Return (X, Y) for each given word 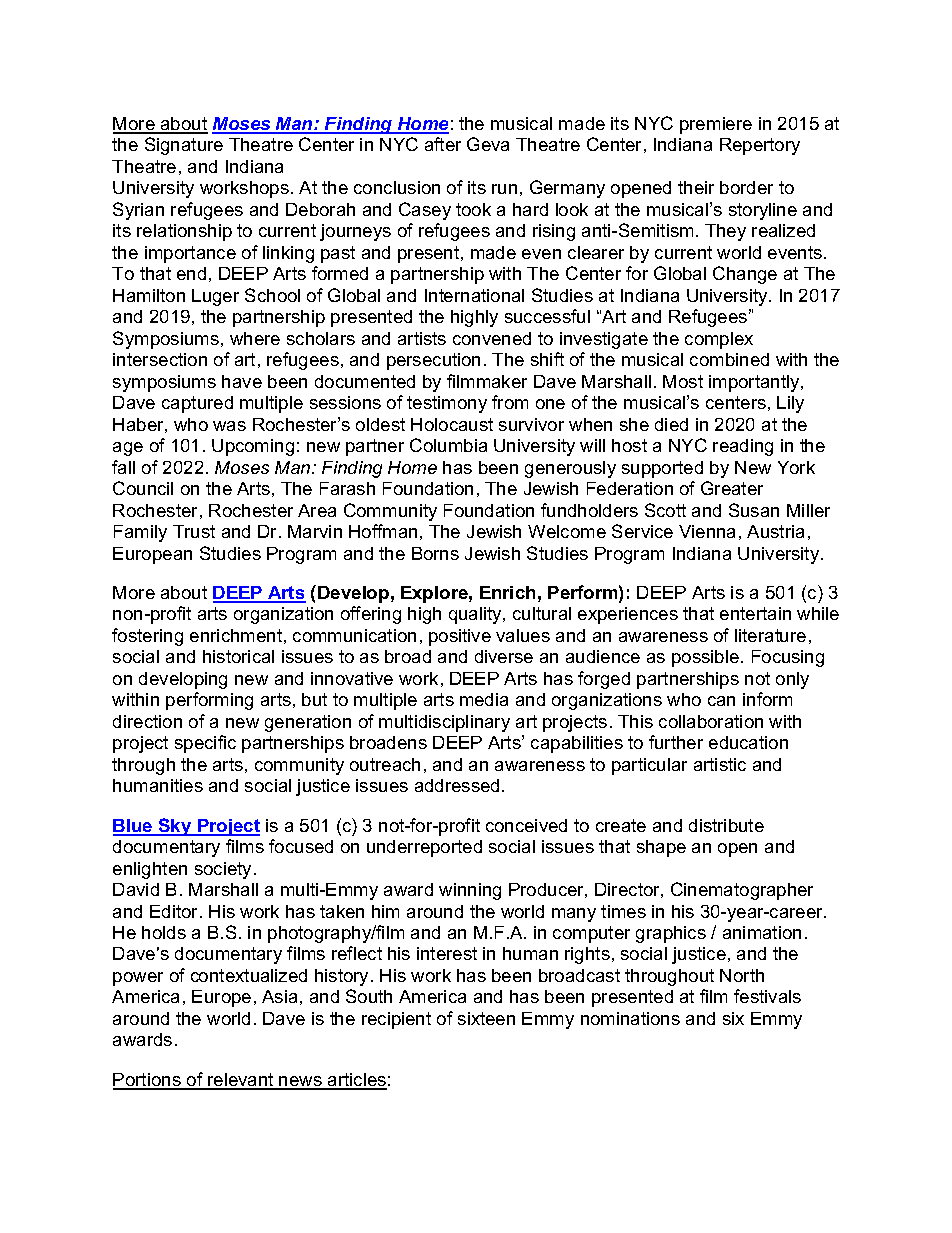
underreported (424, 848)
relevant (241, 1081)
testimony (447, 404)
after (443, 144)
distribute (726, 825)
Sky (175, 827)
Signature (184, 146)
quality (476, 615)
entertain (755, 613)
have (242, 381)
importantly (755, 383)
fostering (147, 637)
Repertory (760, 146)
